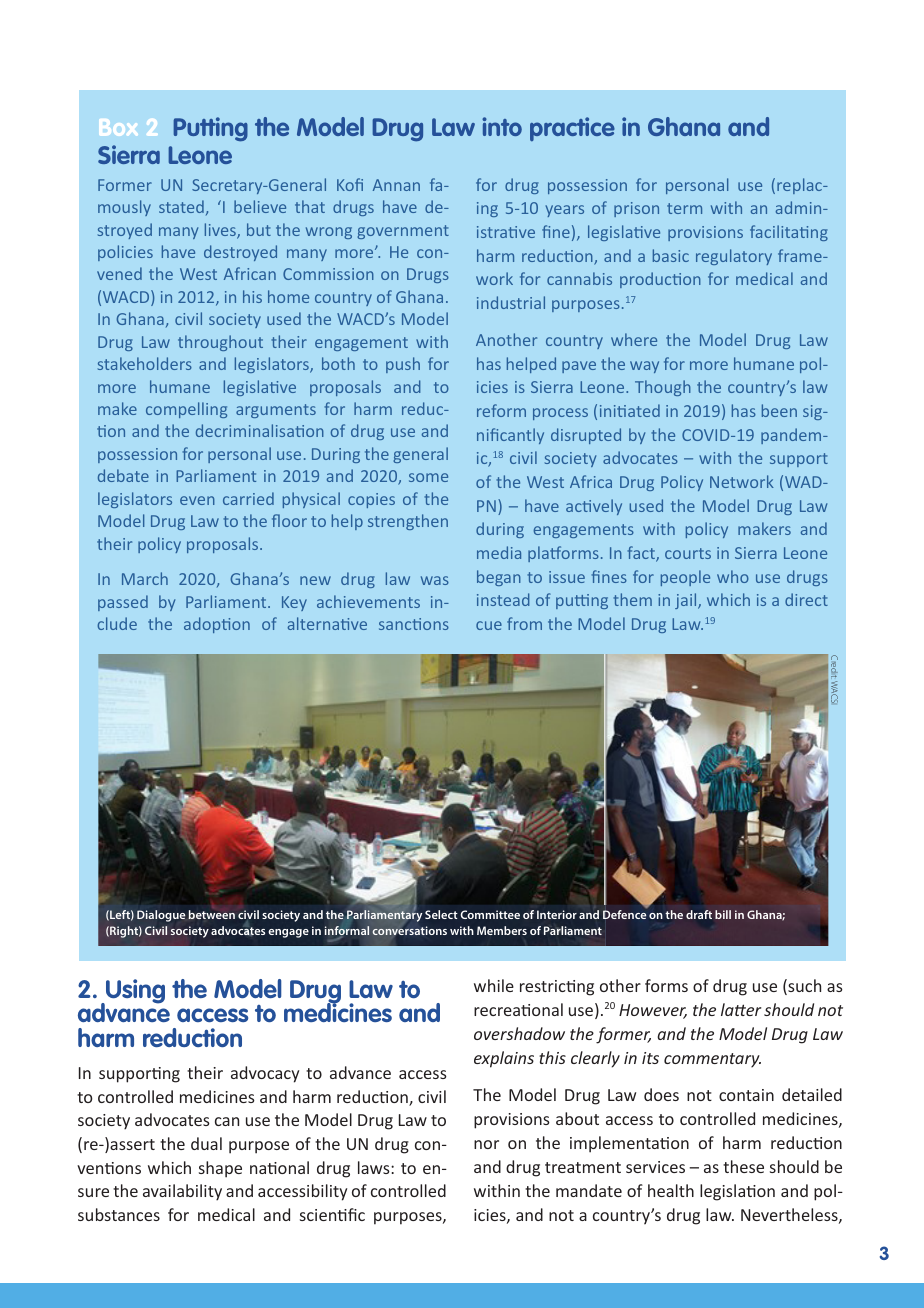 The height and width of the image is (1308, 924). What do you see at coordinates (260, 206) in the image?
I see `believe` at bounding box center [260, 206].
